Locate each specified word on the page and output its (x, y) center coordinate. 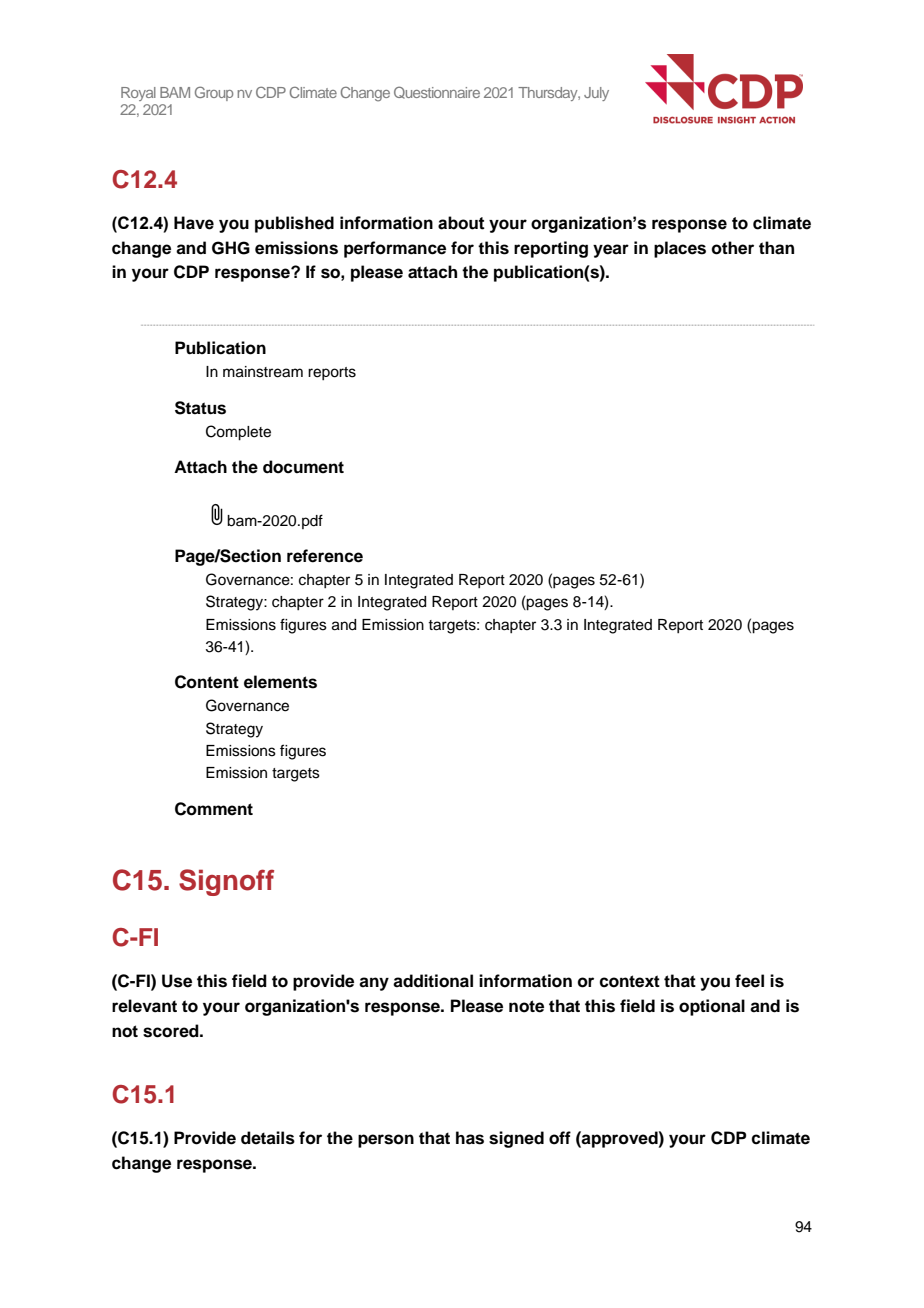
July (596, 94)
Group (214, 93)
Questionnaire (437, 92)
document (303, 467)
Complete (238, 433)
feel (749, 981)
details (268, 1138)
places (680, 249)
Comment (214, 809)
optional (712, 1007)
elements (280, 682)
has (470, 1138)
